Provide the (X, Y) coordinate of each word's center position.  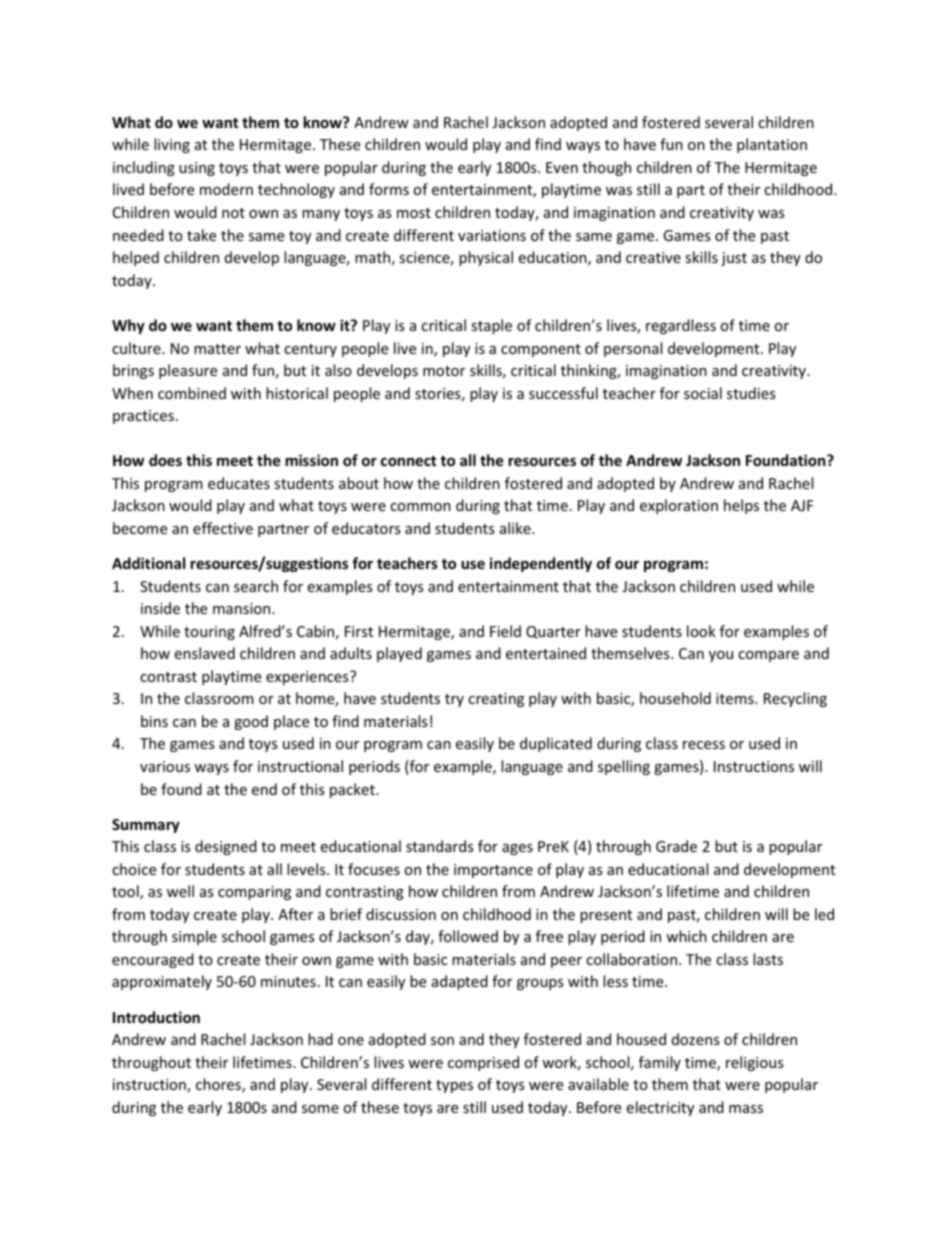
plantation (772, 145)
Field (505, 631)
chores (219, 1085)
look (701, 631)
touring (209, 633)
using (197, 169)
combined (192, 393)
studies (751, 393)
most (414, 213)
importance (493, 871)
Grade (676, 846)
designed (226, 847)
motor (444, 371)
